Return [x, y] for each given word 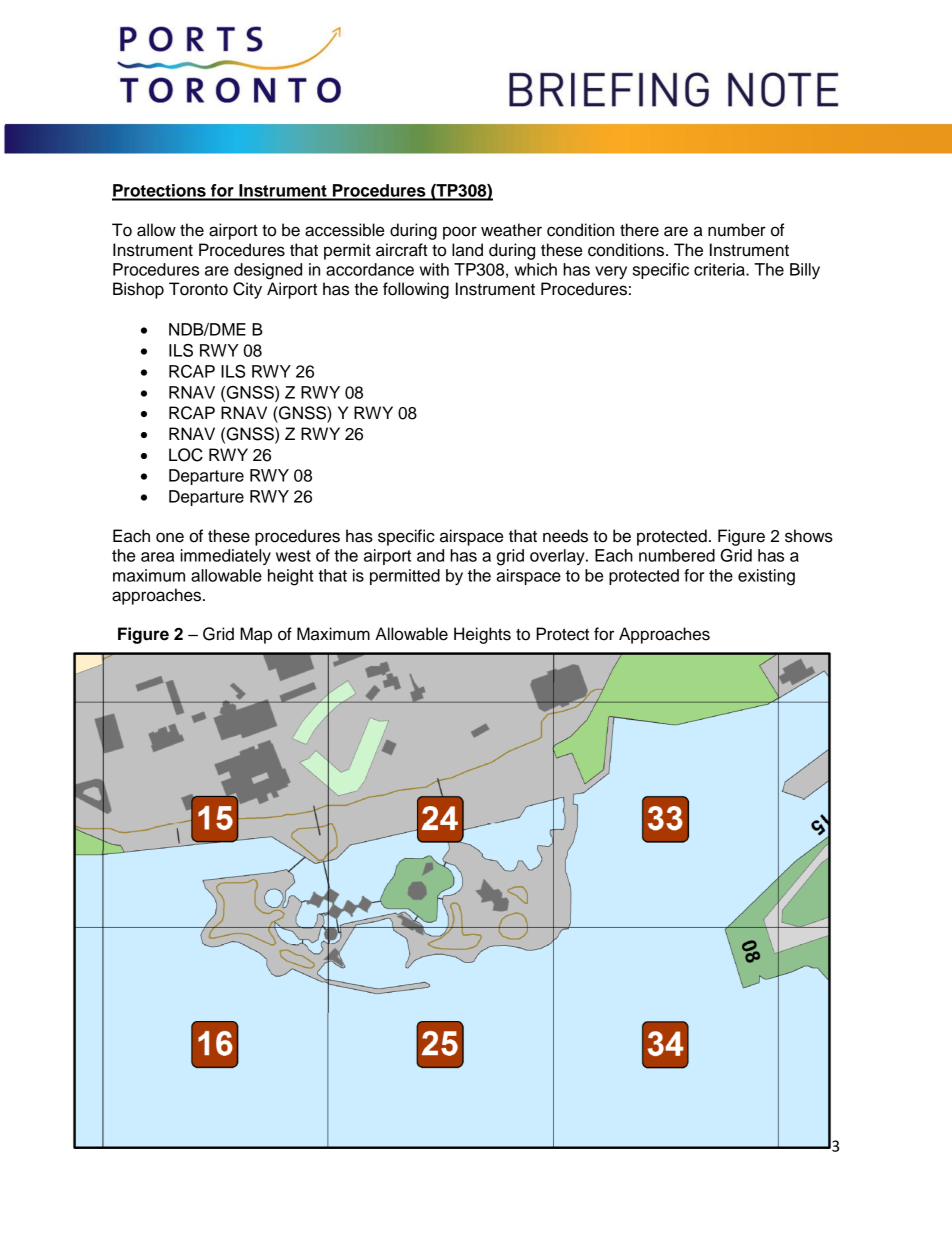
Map [256, 635]
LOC [186, 455]
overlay [558, 557]
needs [565, 536]
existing [766, 577]
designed [268, 271]
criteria [720, 269]
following [416, 290]
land [467, 250]
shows [809, 536]
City [247, 290]
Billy [805, 271]
